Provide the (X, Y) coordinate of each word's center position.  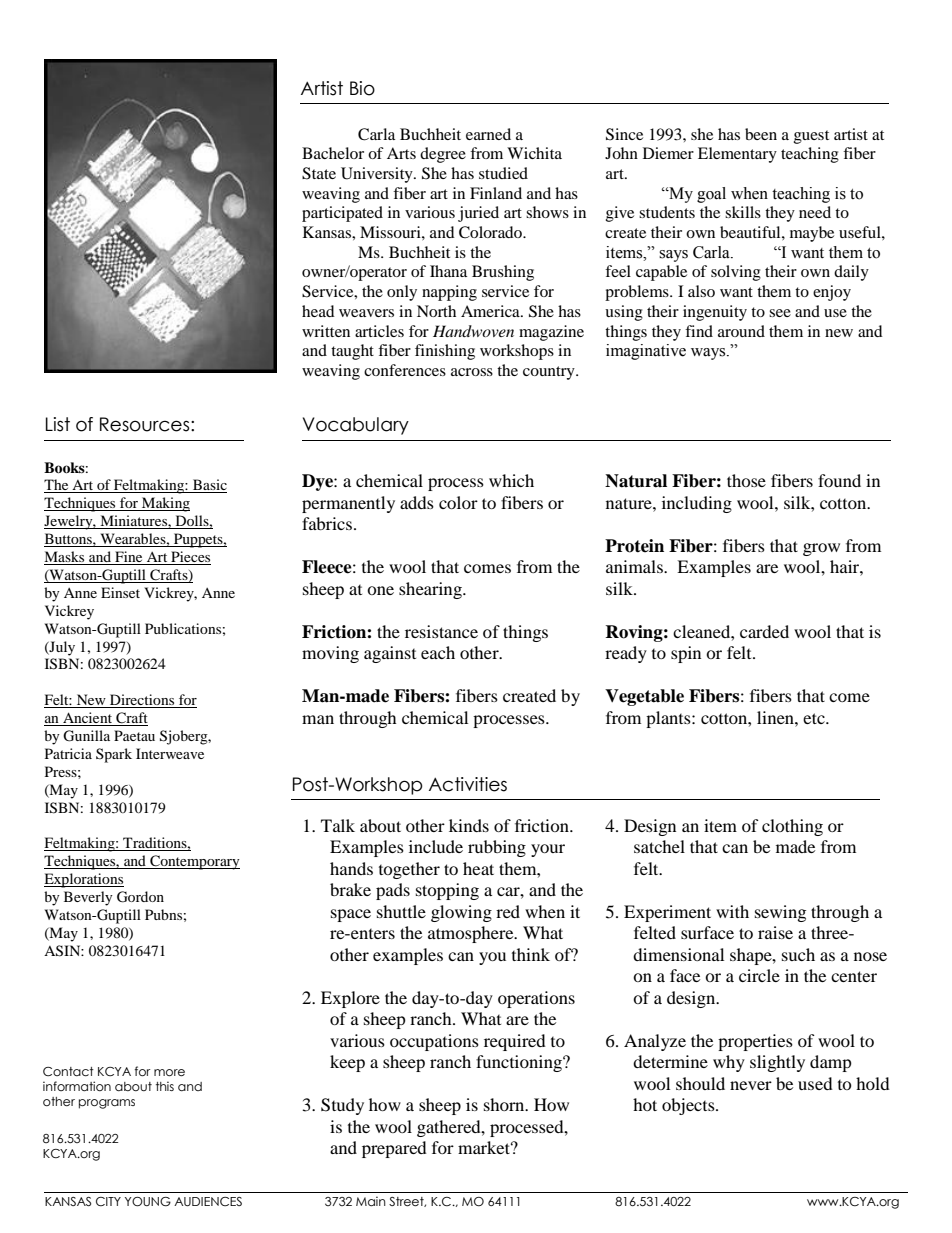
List (58, 424)
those (746, 480)
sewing (780, 913)
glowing (461, 913)
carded (764, 631)
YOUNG (148, 1202)
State (319, 173)
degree (443, 155)
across (472, 372)
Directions (142, 701)
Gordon (140, 897)
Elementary (737, 155)
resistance (441, 631)
